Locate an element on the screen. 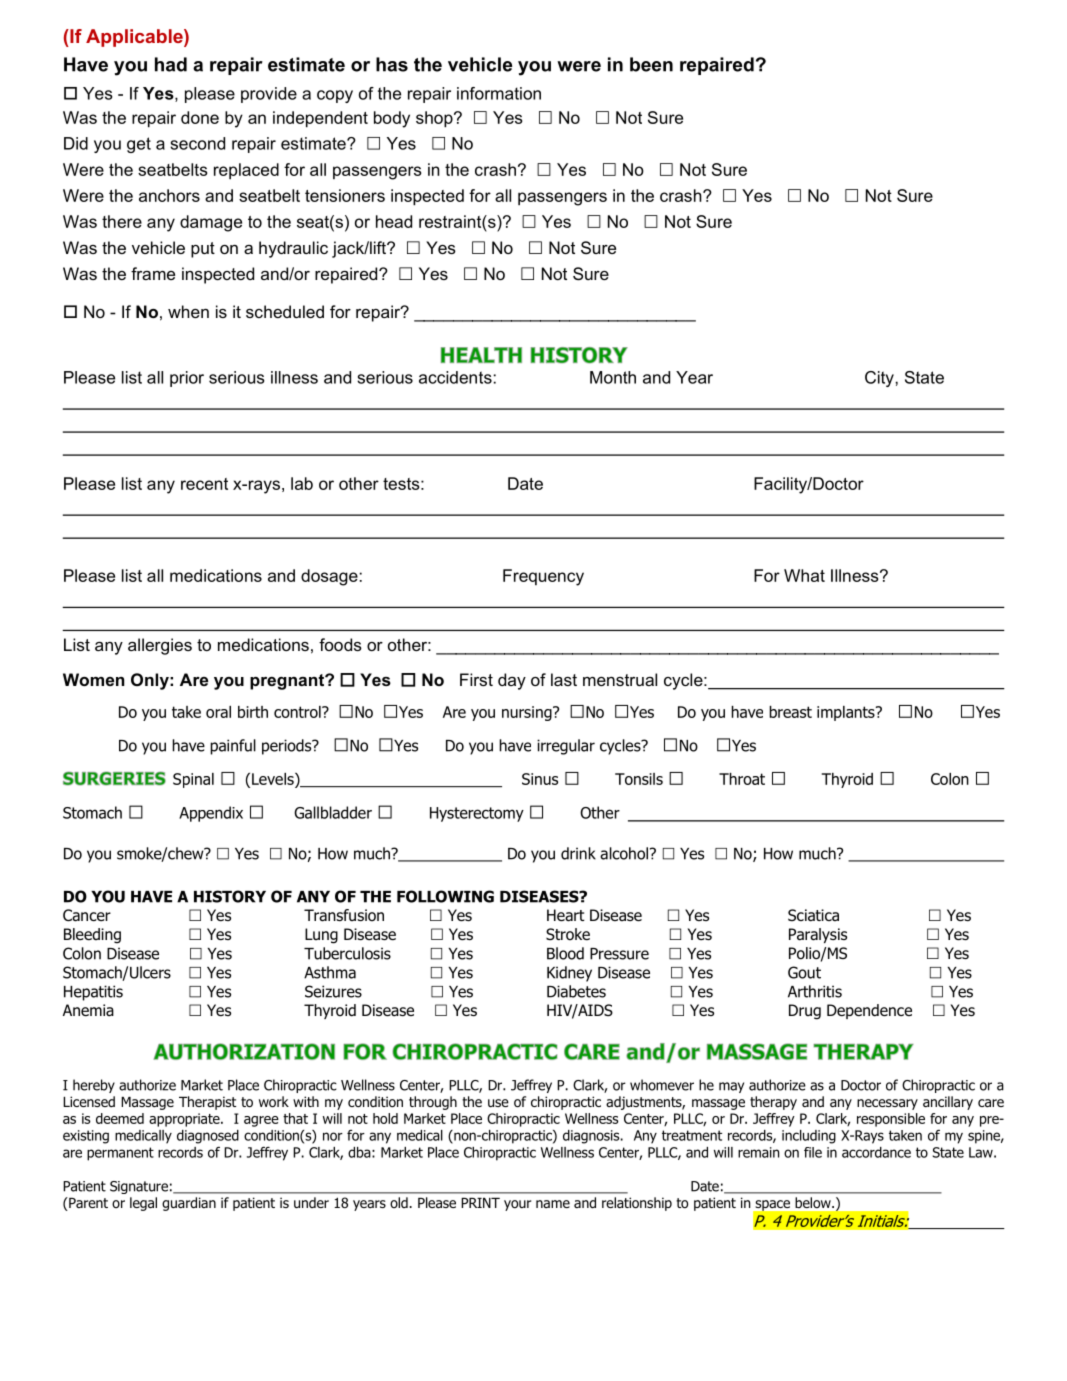 Image resolution: width=1067 pixels, height=1381 pixels. been is located at coordinates (651, 64).
